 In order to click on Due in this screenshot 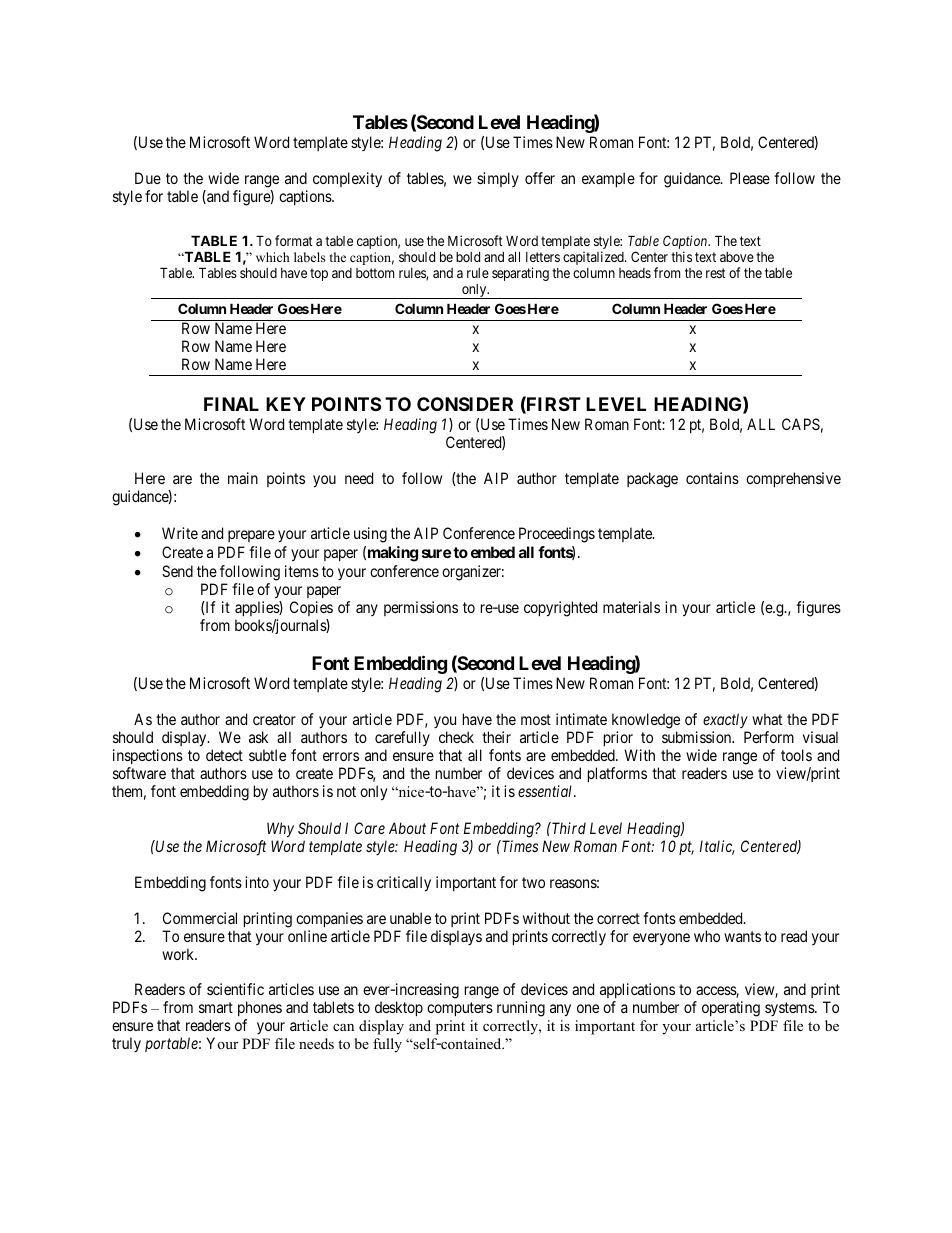, I will do `click(148, 178)`.
